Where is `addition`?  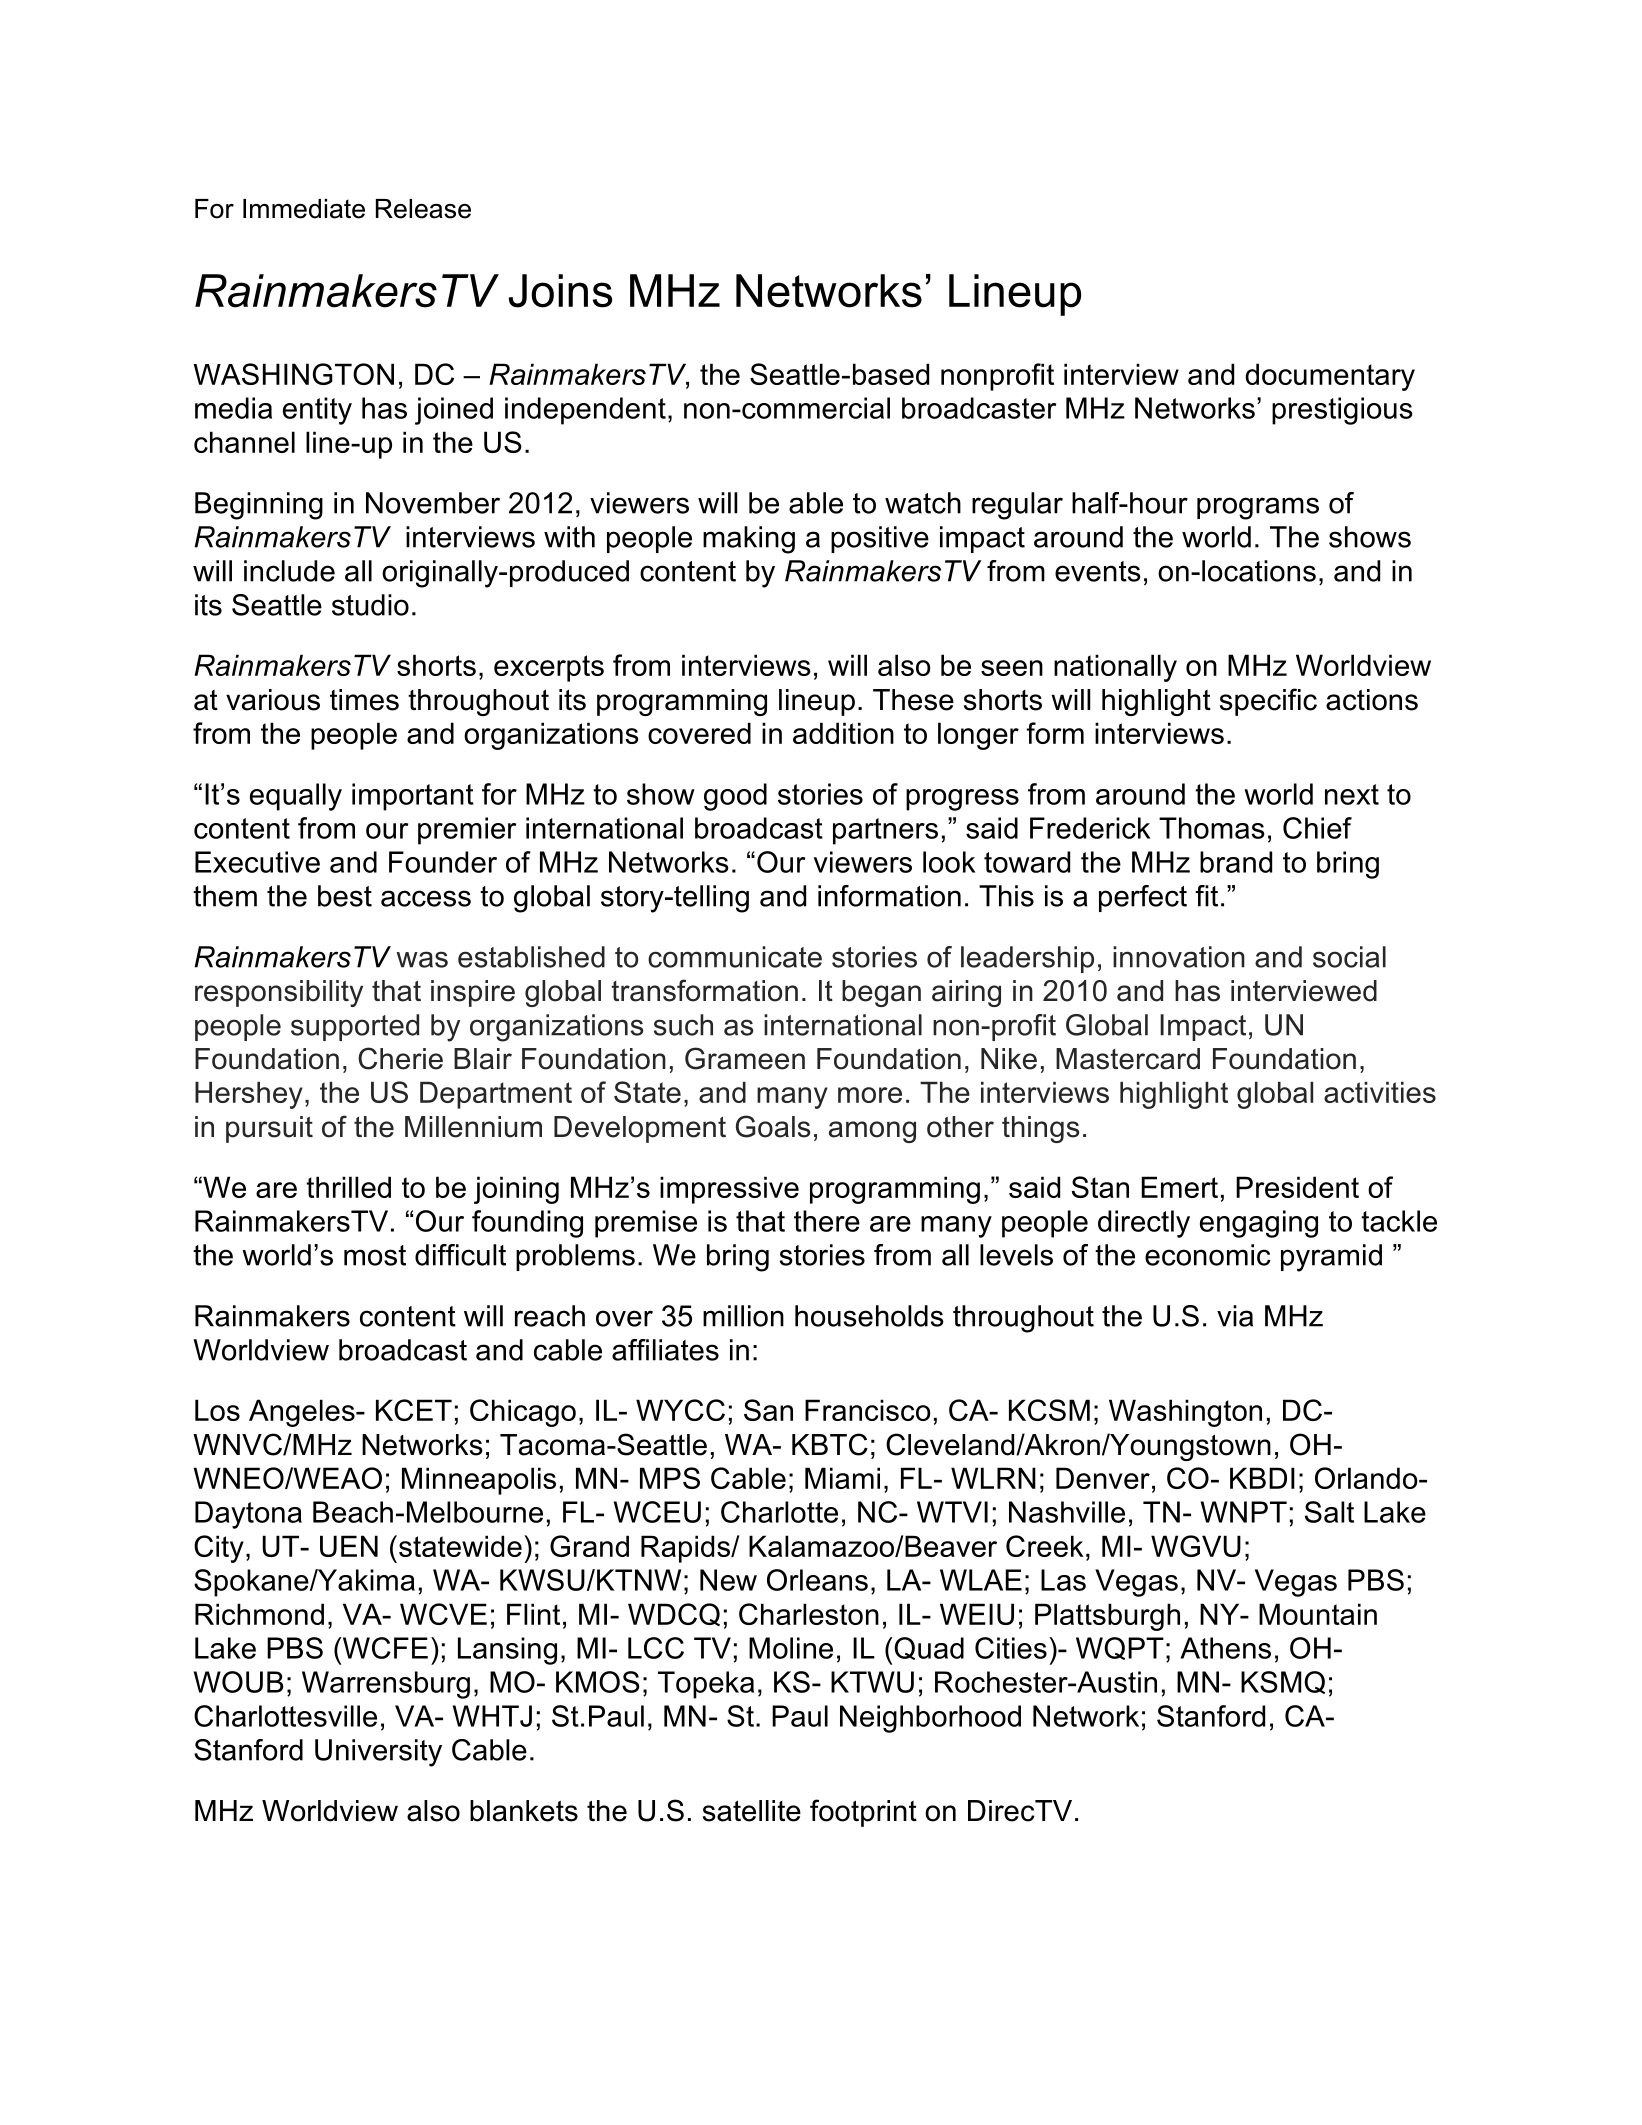
addition is located at coordinates (843, 733).
